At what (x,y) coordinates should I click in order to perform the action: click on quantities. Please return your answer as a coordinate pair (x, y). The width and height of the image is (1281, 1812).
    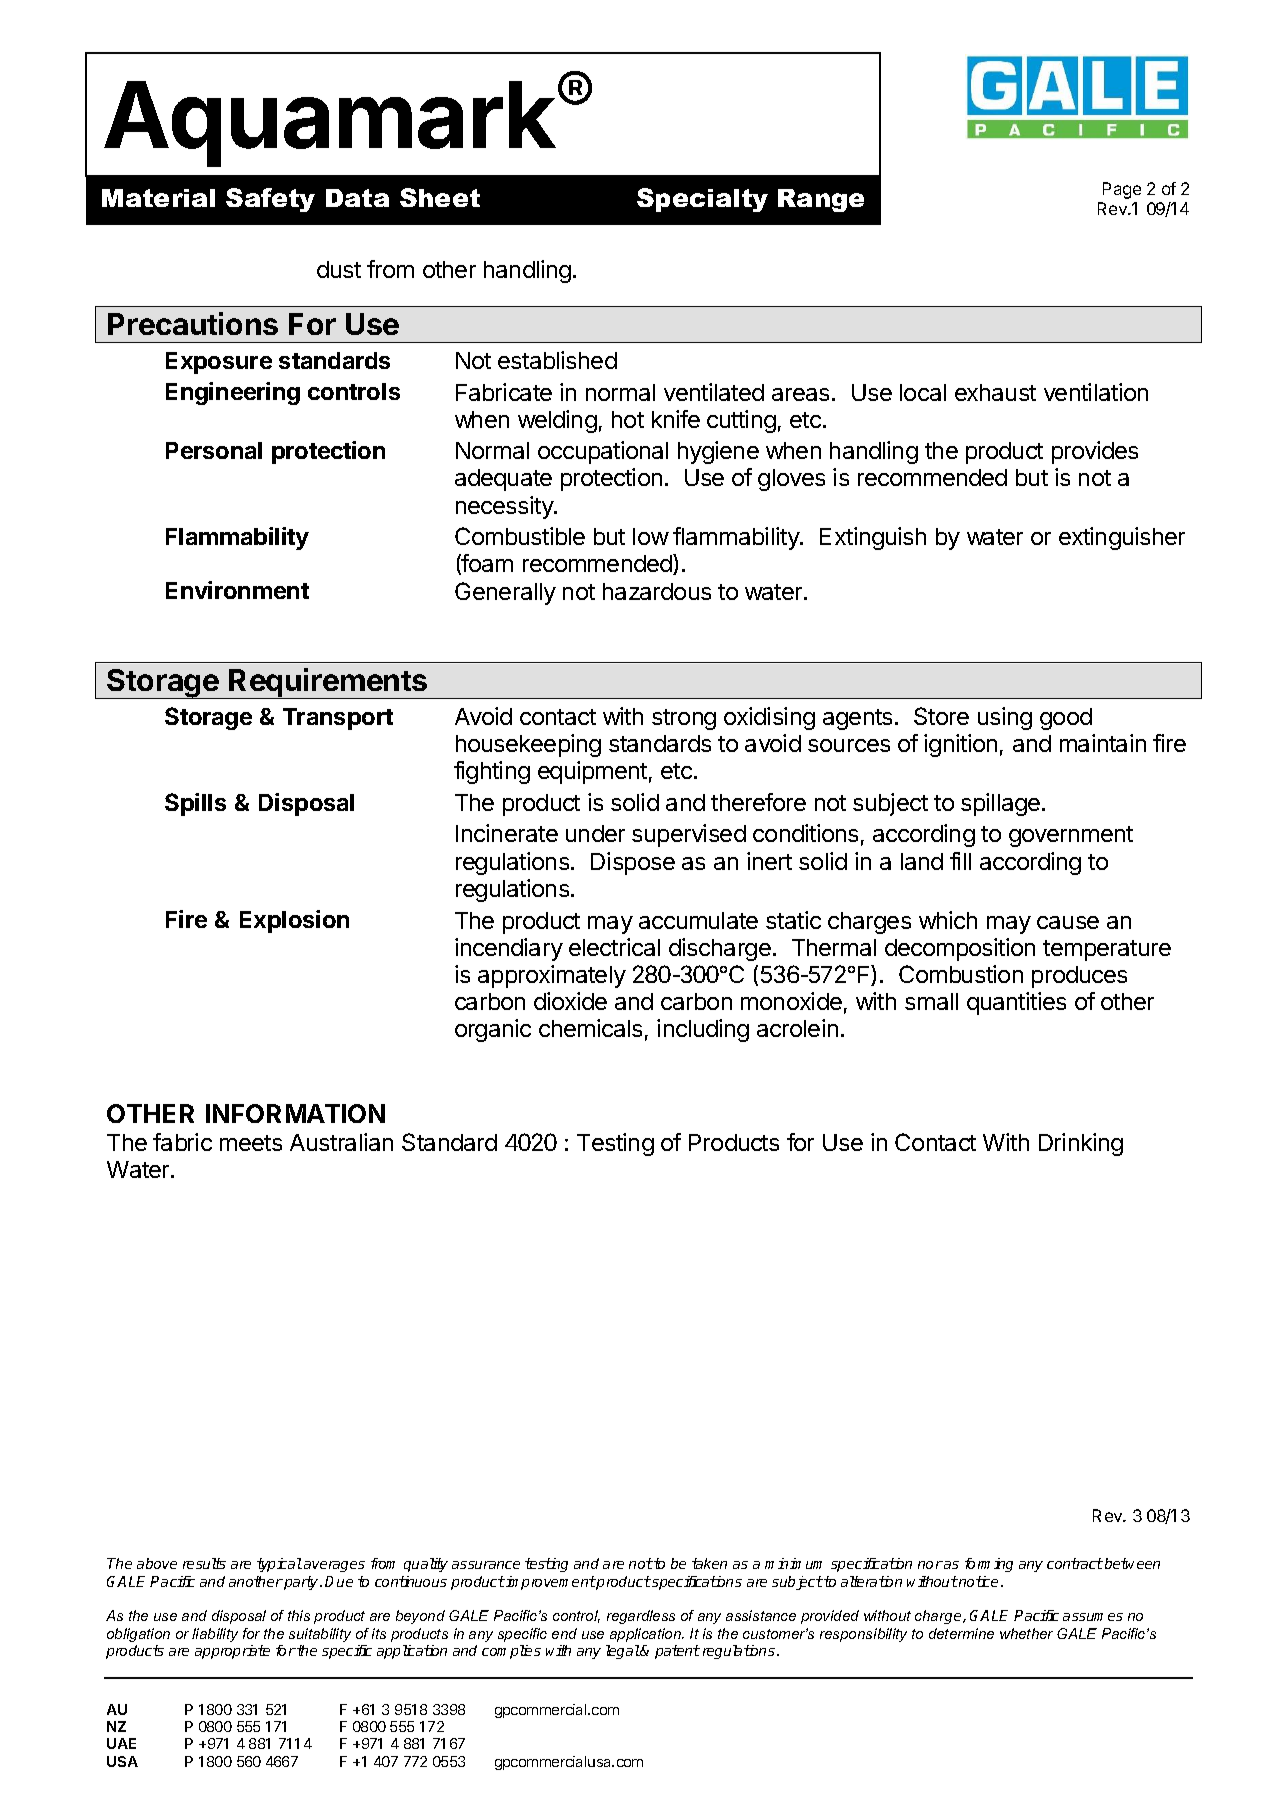
    Looking at the image, I should click on (1016, 1003).
